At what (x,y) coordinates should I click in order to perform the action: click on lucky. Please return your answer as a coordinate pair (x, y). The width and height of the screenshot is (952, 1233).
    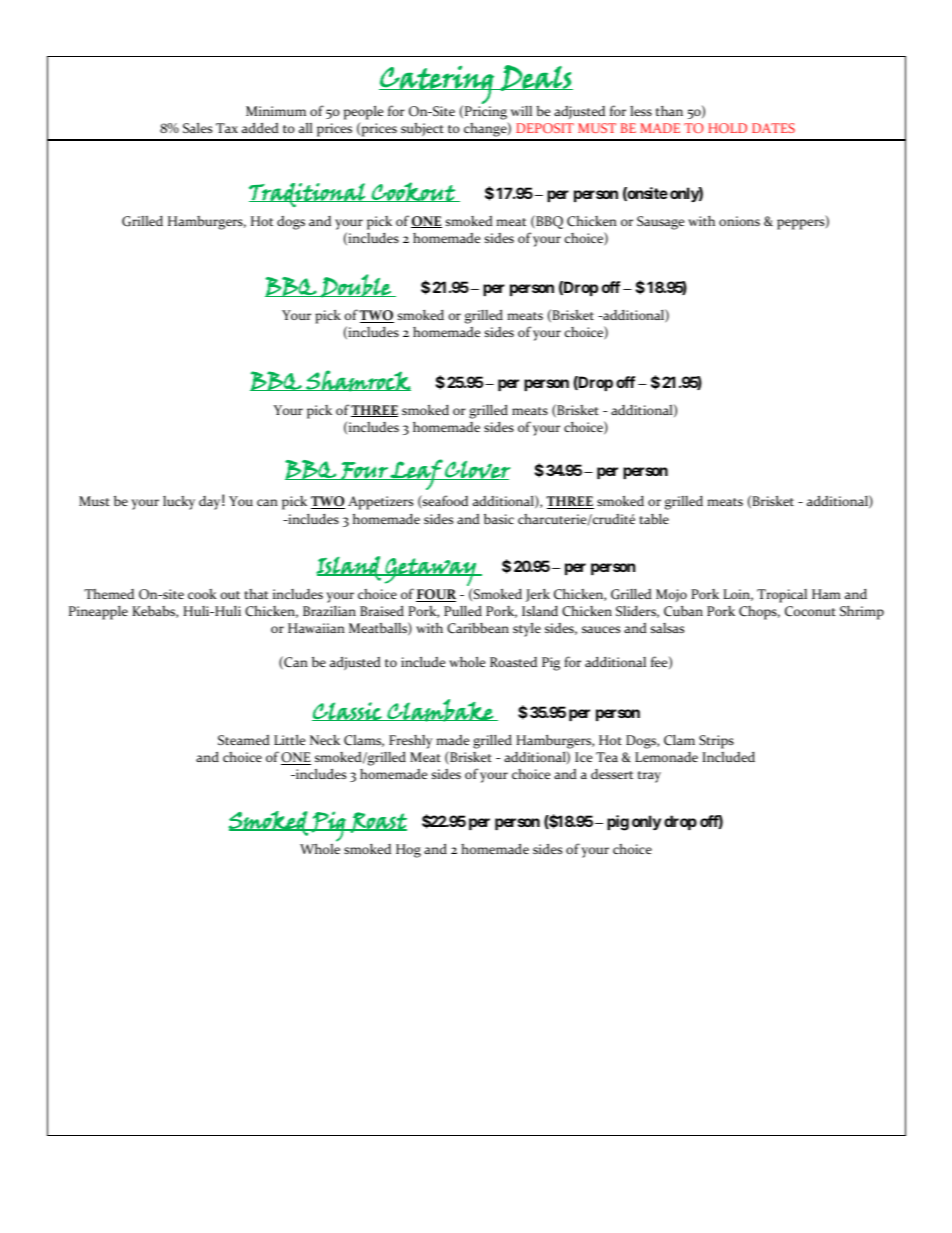
    Looking at the image, I should click on (179, 503).
